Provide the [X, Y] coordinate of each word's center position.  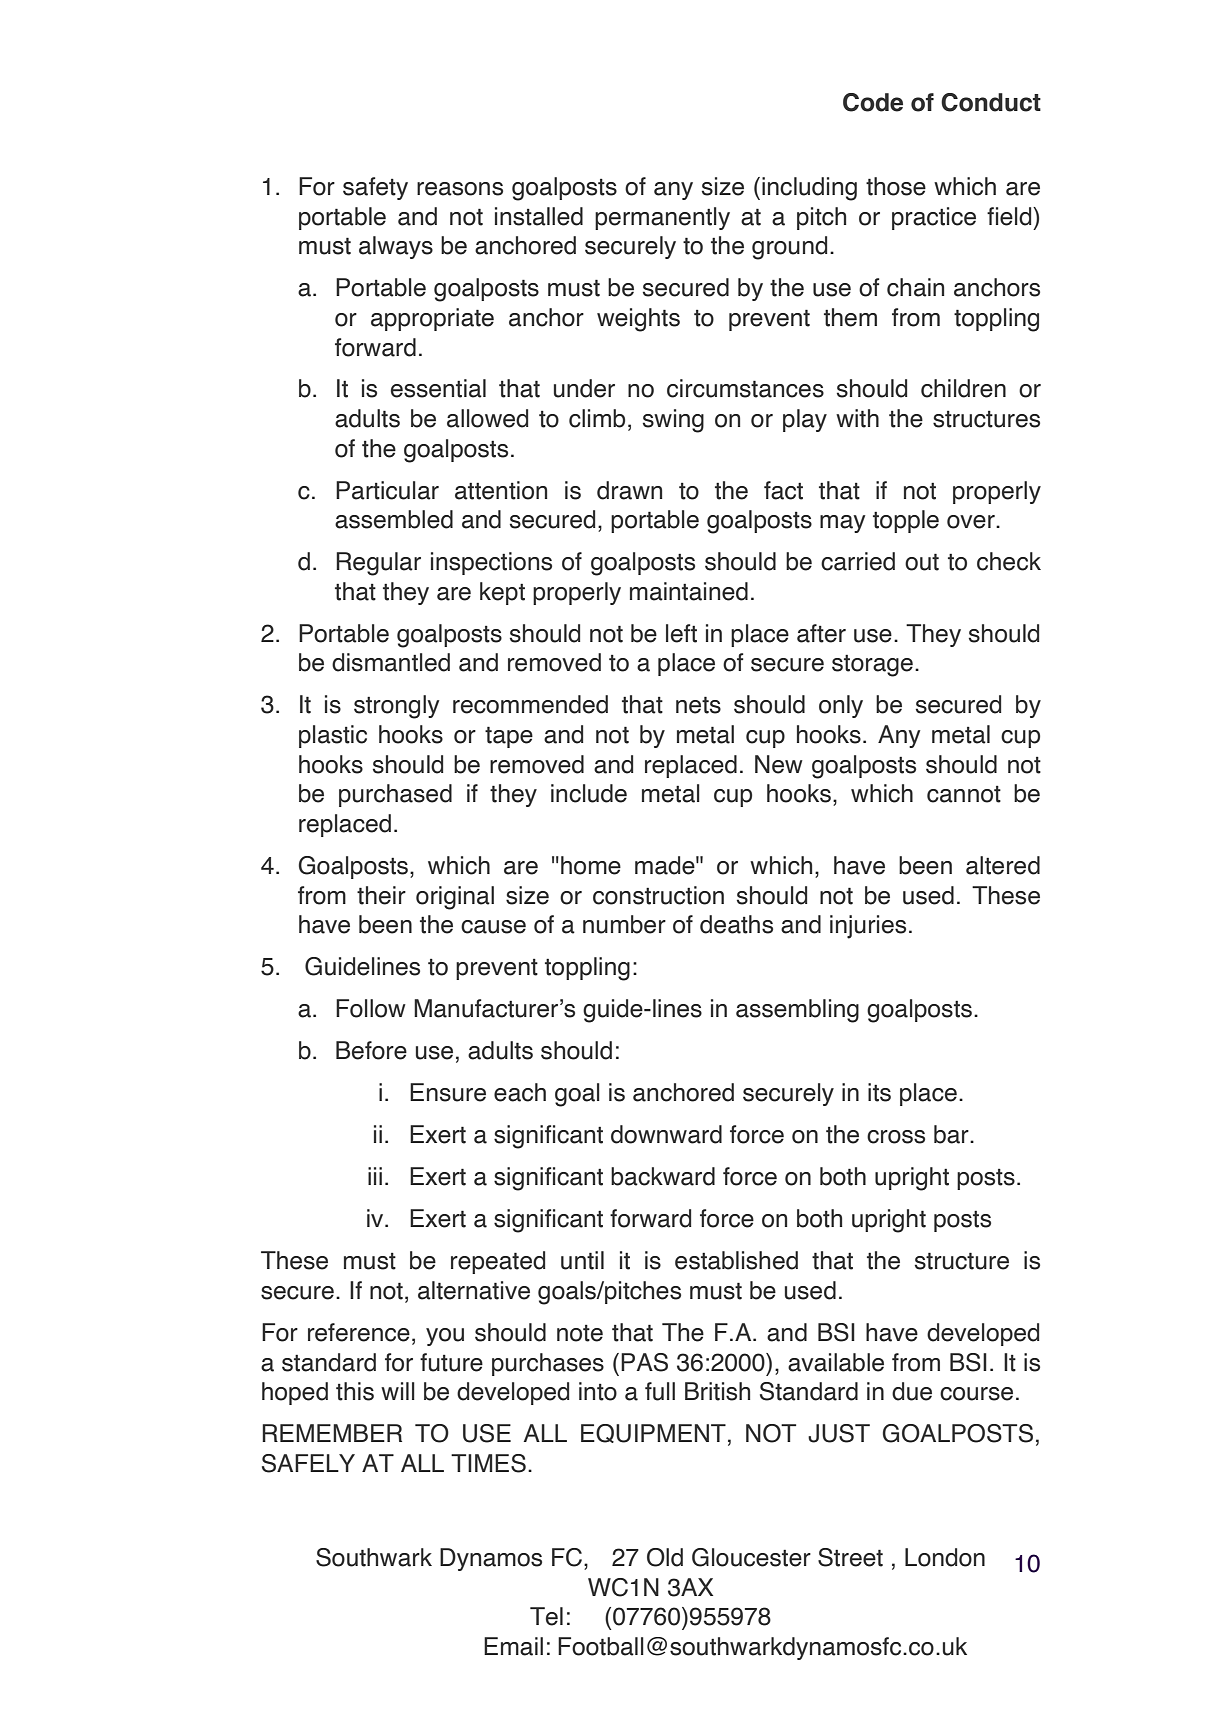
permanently [662, 218]
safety [375, 188]
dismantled [391, 662]
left [681, 633]
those [896, 186]
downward [666, 1134]
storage [872, 666]
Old [665, 1557]
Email [513, 1646]
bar [952, 1134]
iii [375, 1176]
